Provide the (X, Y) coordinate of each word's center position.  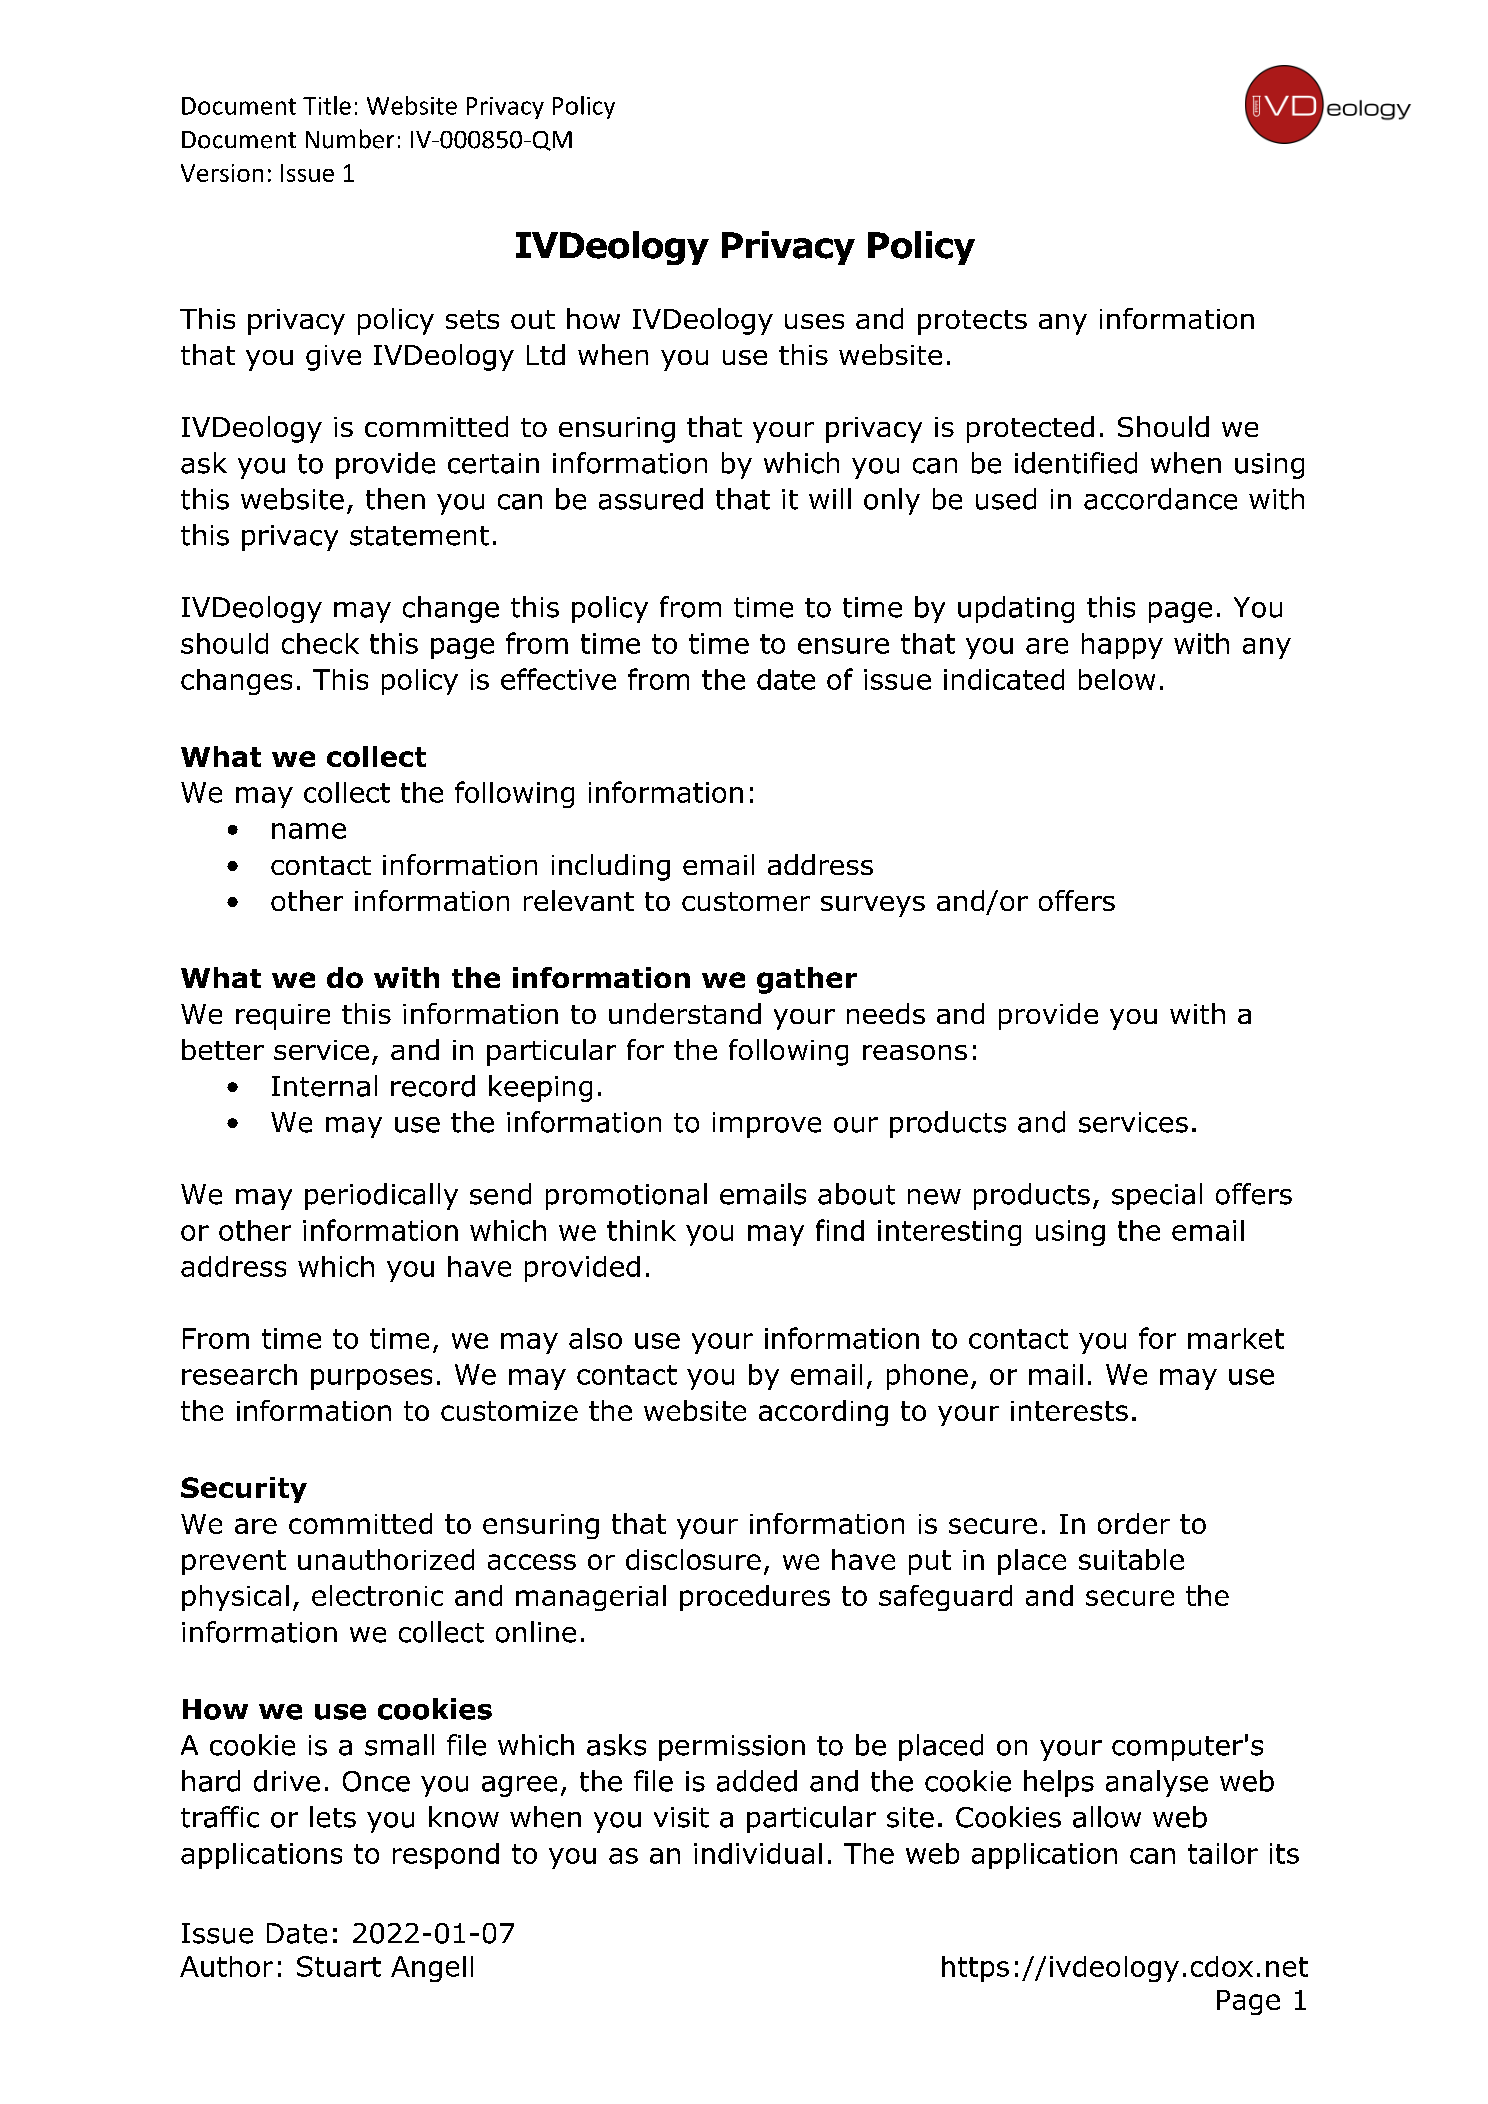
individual (758, 1853)
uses (814, 321)
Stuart (339, 1966)
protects (972, 322)
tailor (1223, 1853)
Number (350, 139)
